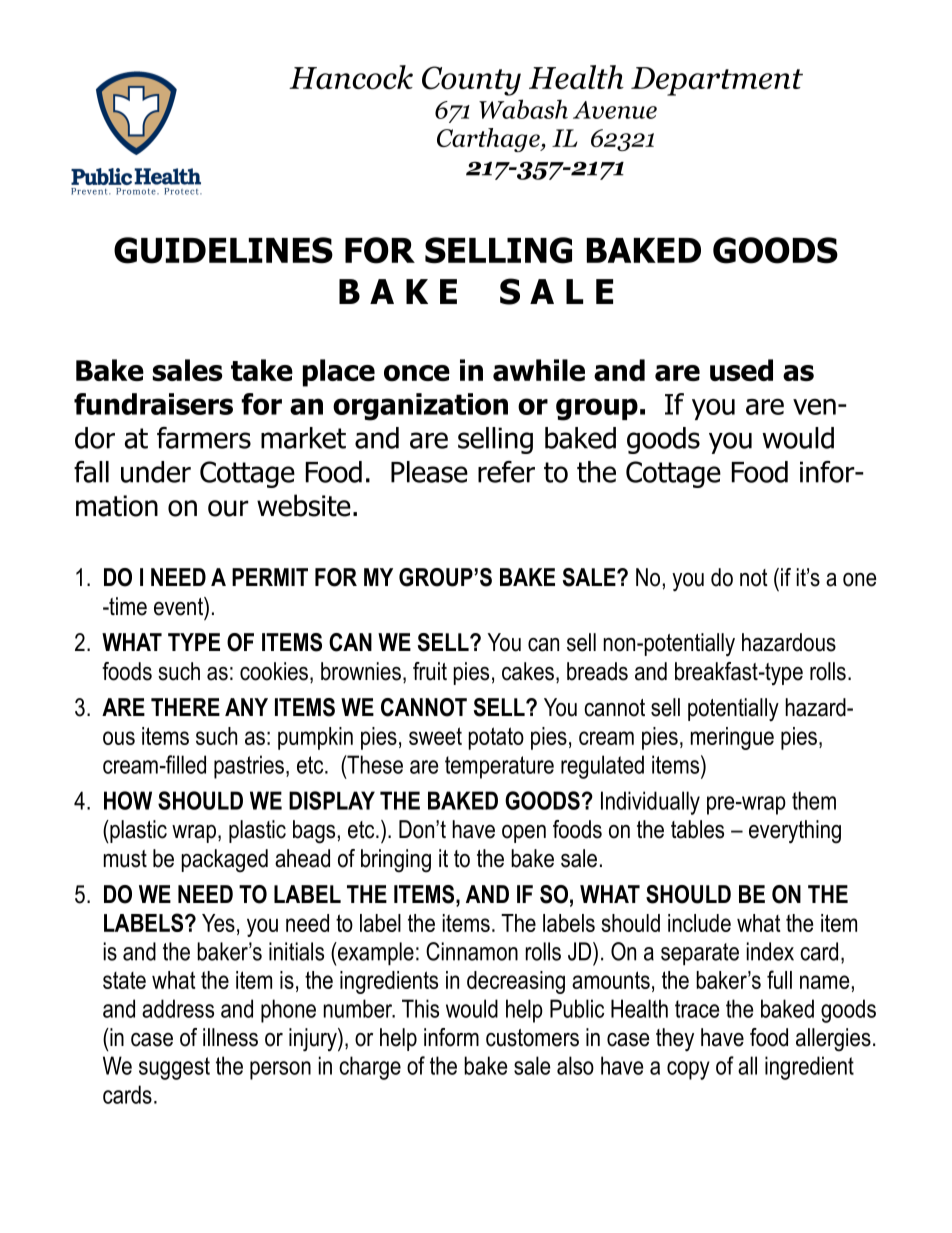 This page has height=1233, width=952. I want to click on time, so click(127, 606).
